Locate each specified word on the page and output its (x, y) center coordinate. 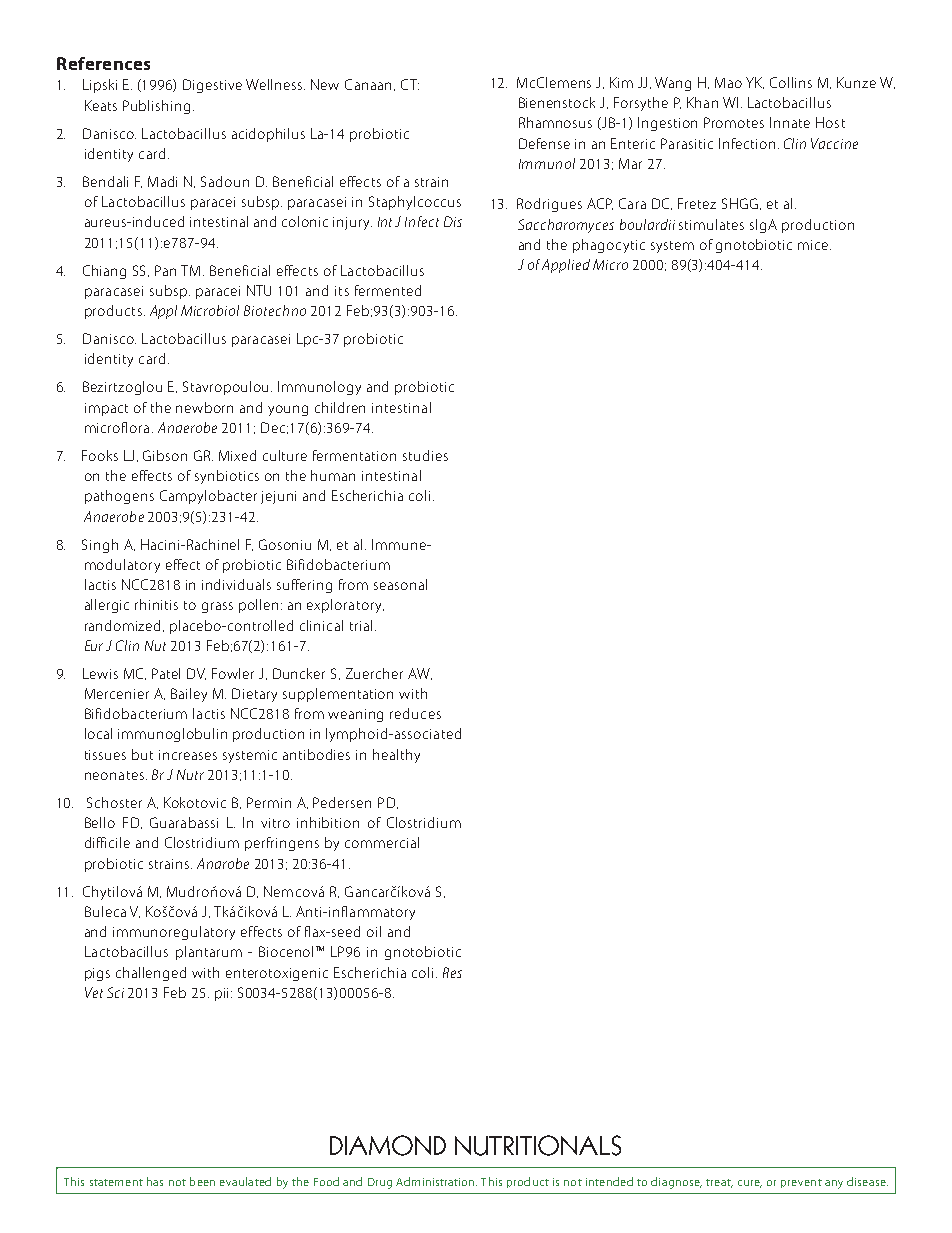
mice (814, 245)
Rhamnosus (555, 122)
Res (452, 972)
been (202, 1181)
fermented (388, 290)
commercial (382, 842)
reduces (415, 713)
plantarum (209, 953)
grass (217, 607)
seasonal (400, 584)
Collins (791, 82)
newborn (204, 407)
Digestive (212, 86)
